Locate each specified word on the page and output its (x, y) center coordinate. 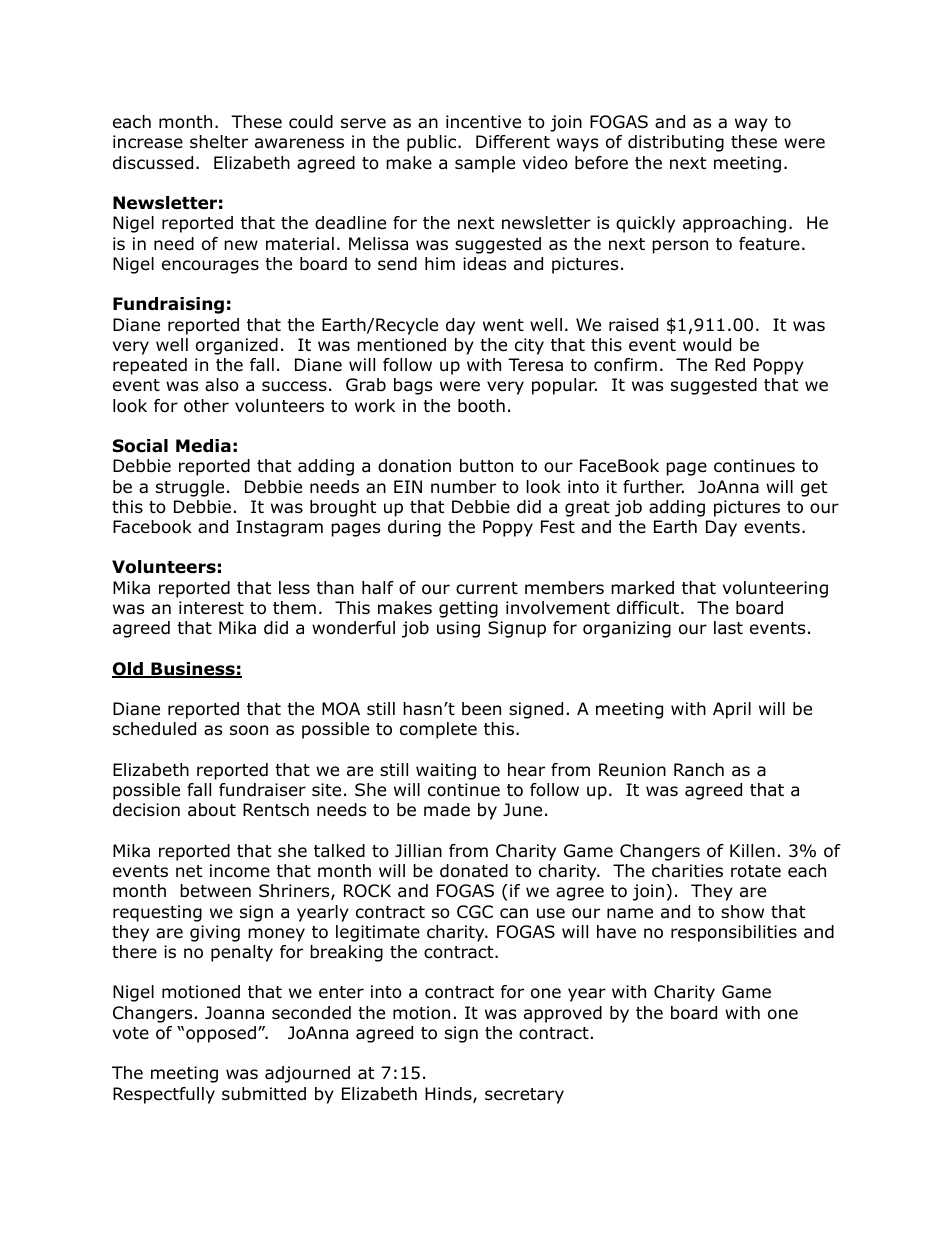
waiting (446, 771)
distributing (676, 143)
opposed (221, 1034)
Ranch (699, 770)
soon (249, 730)
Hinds (449, 1095)
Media (203, 446)
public (433, 143)
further (653, 487)
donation (414, 466)
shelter (219, 142)
